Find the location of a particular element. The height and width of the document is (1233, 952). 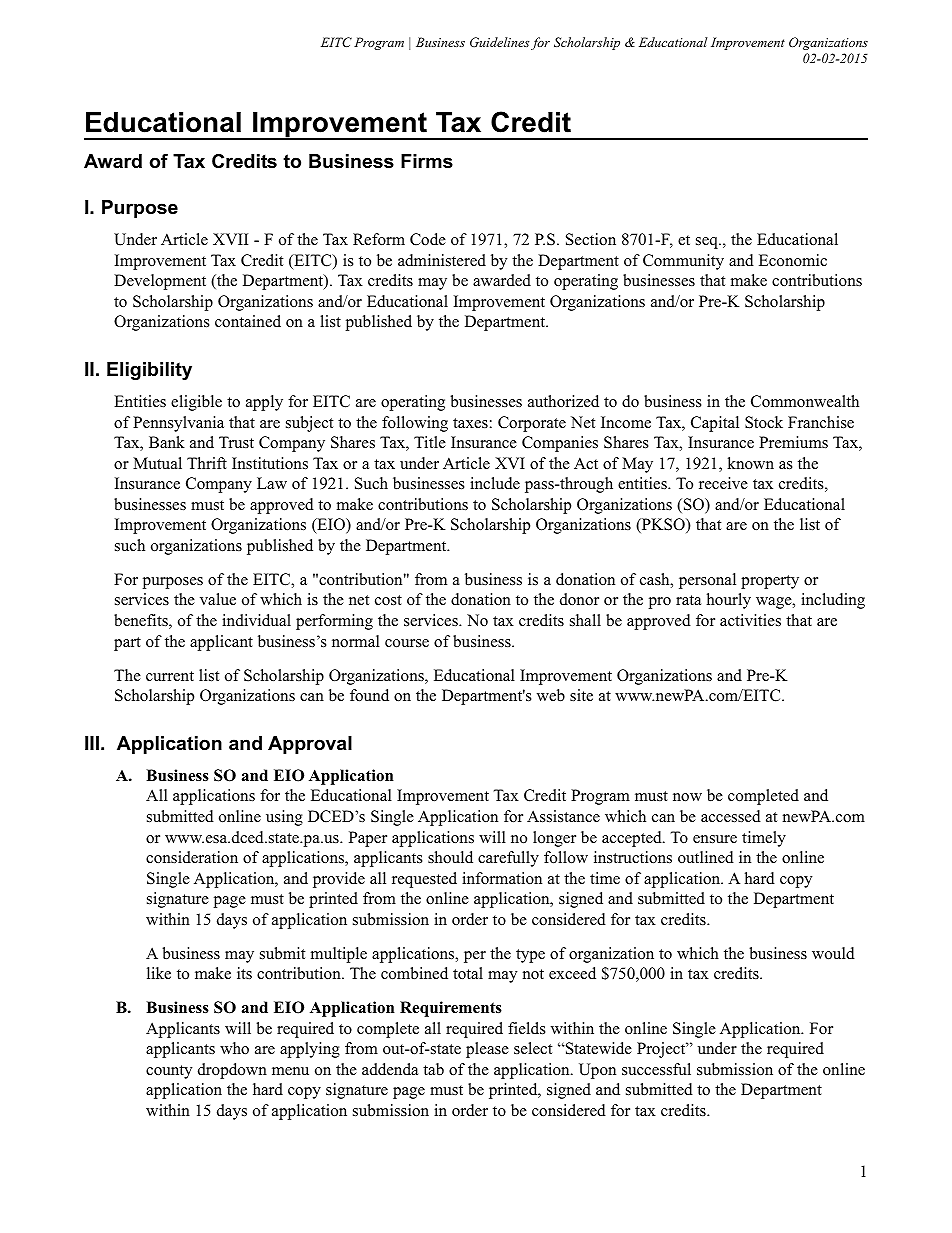

XVII is located at coordinates (230, 239).
